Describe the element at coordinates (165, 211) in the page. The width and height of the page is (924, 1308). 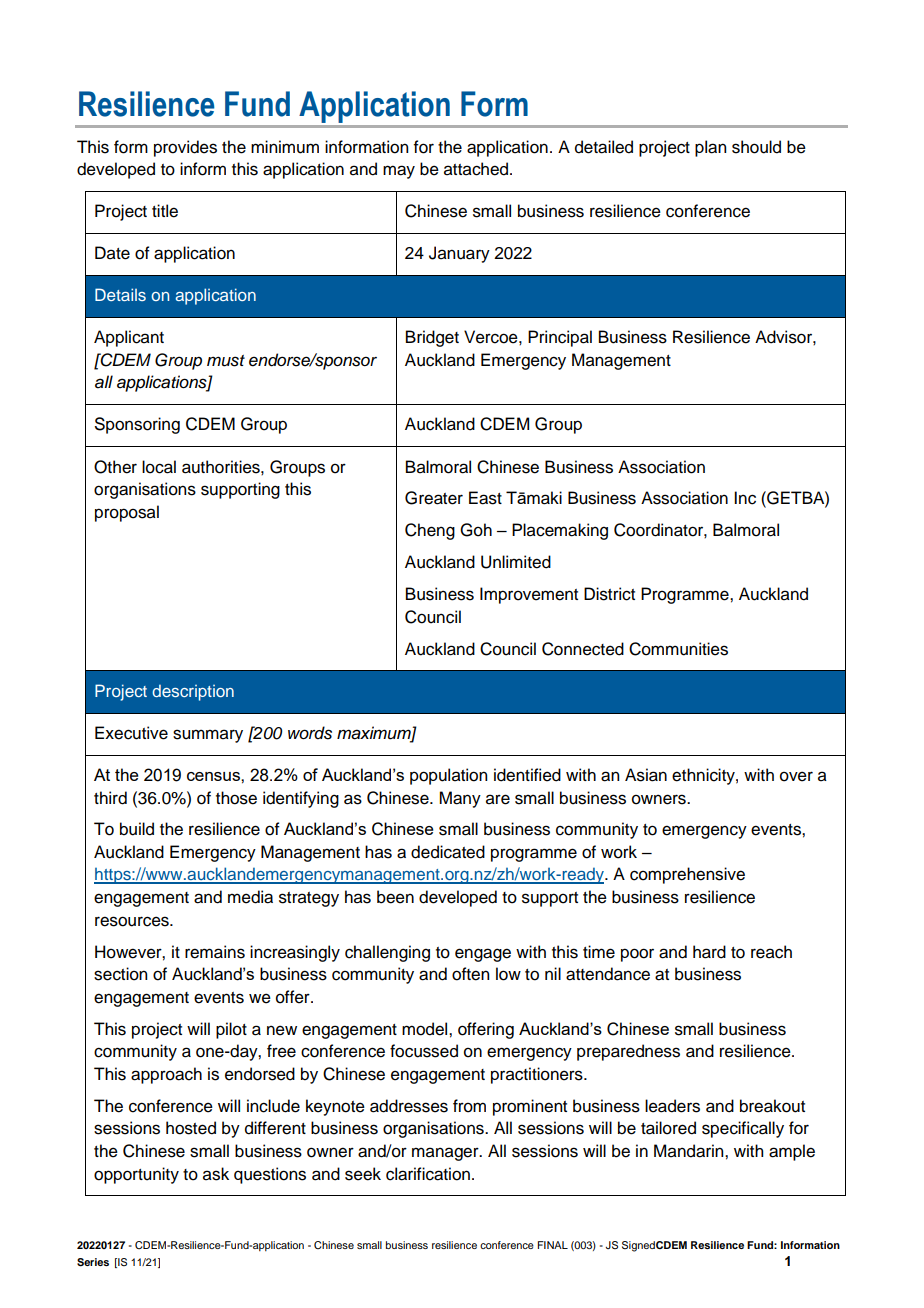
I see `title` at that location.
